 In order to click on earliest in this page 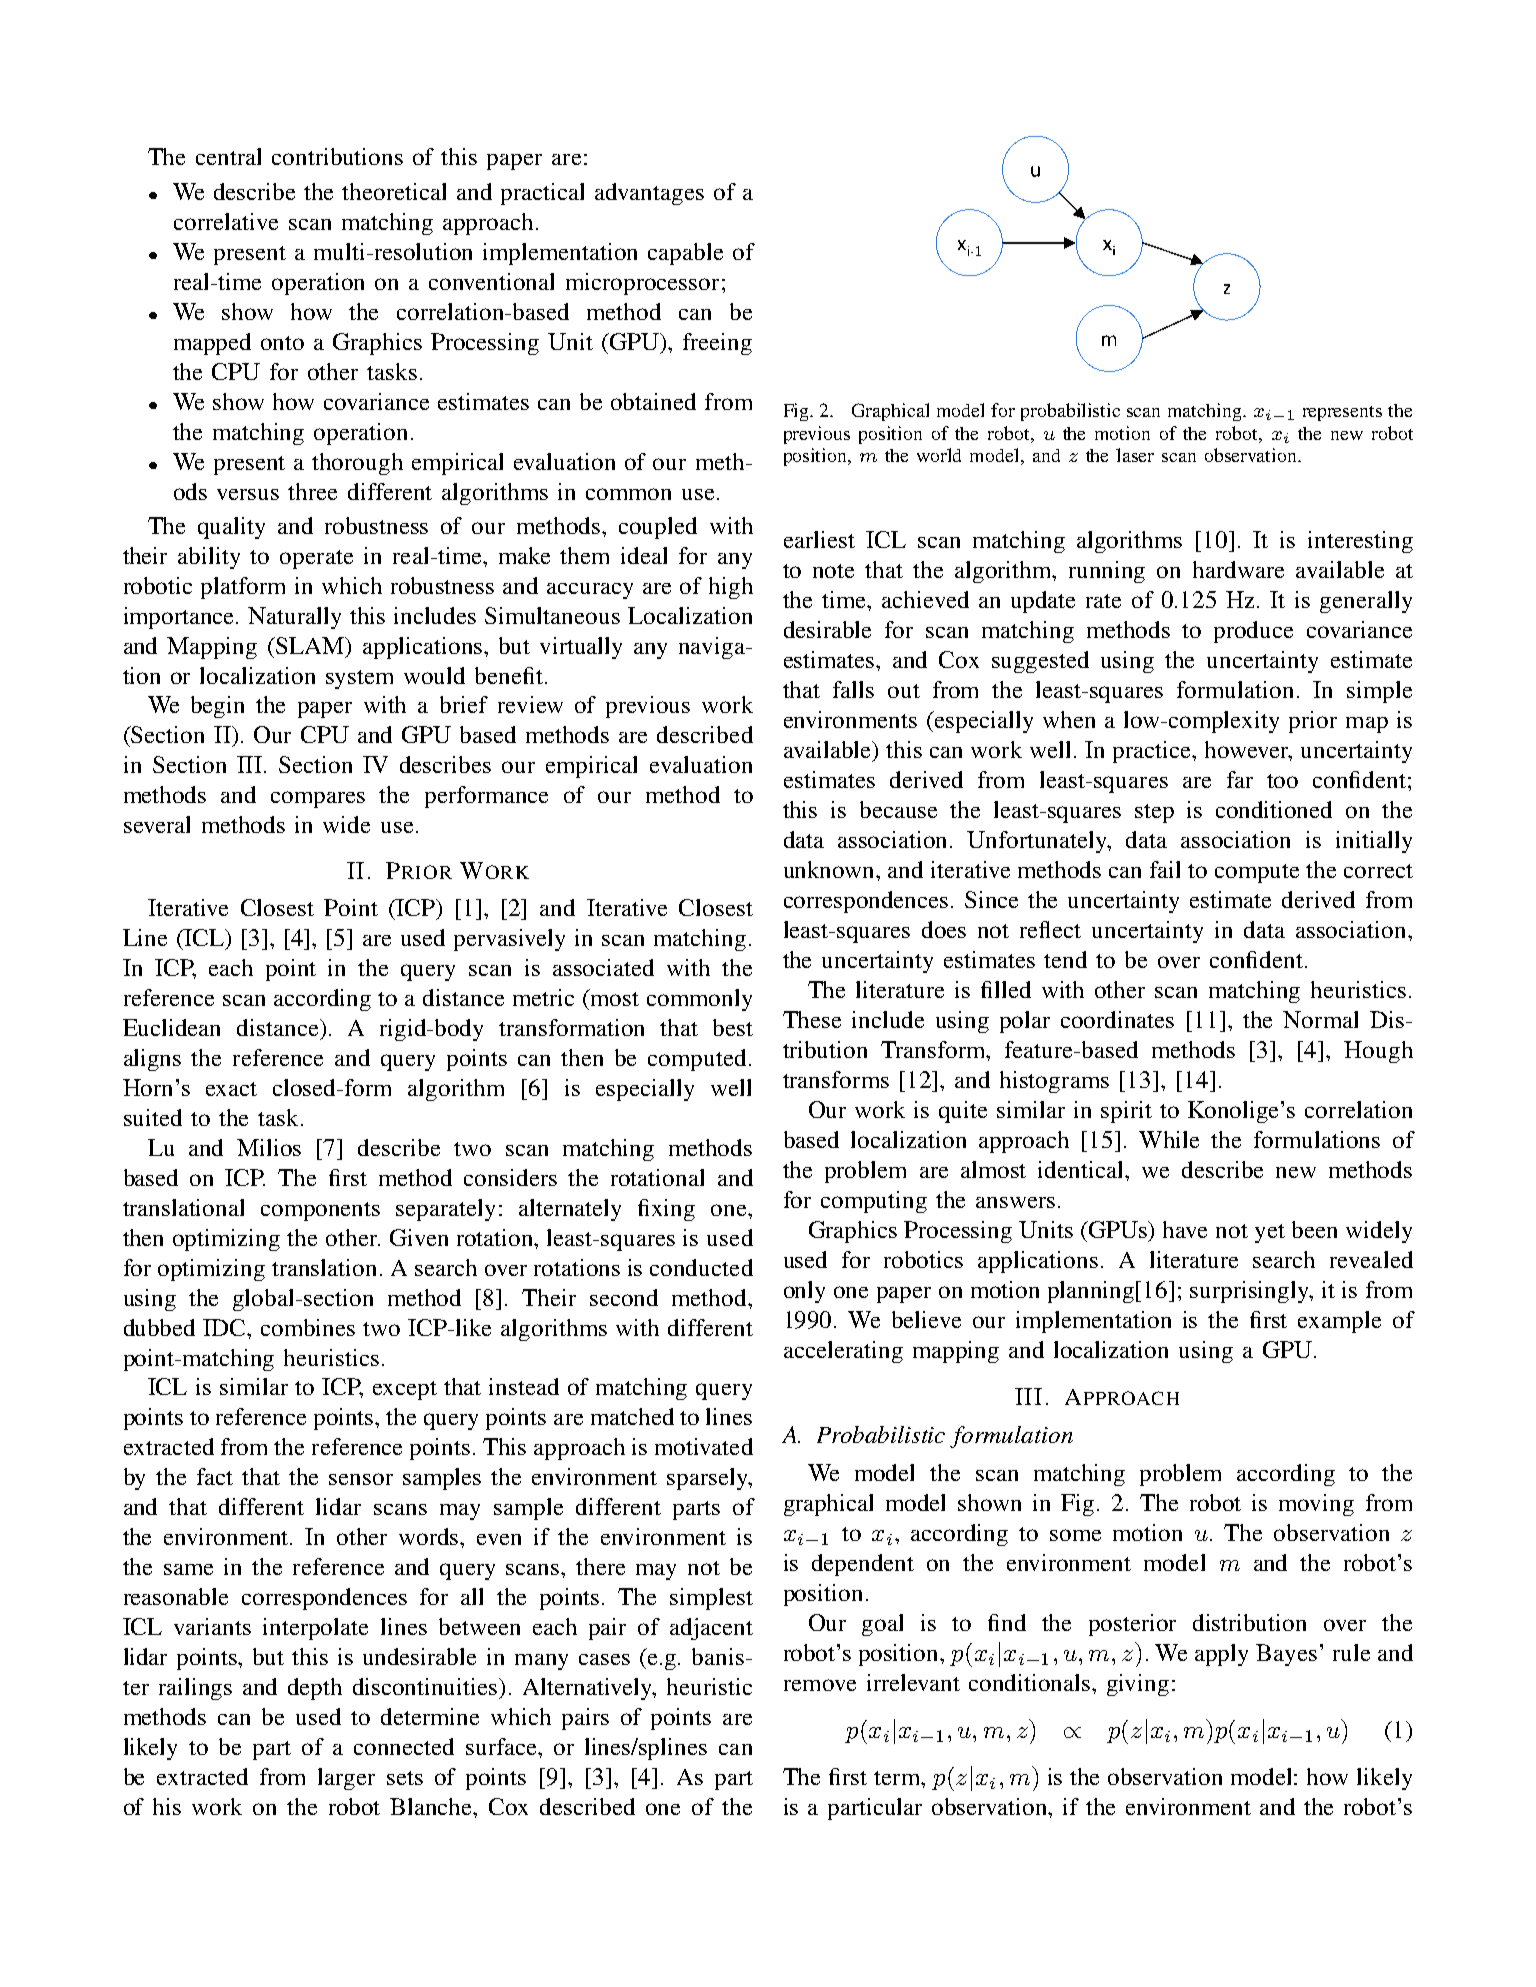, I will do `click(819, 539)`.
